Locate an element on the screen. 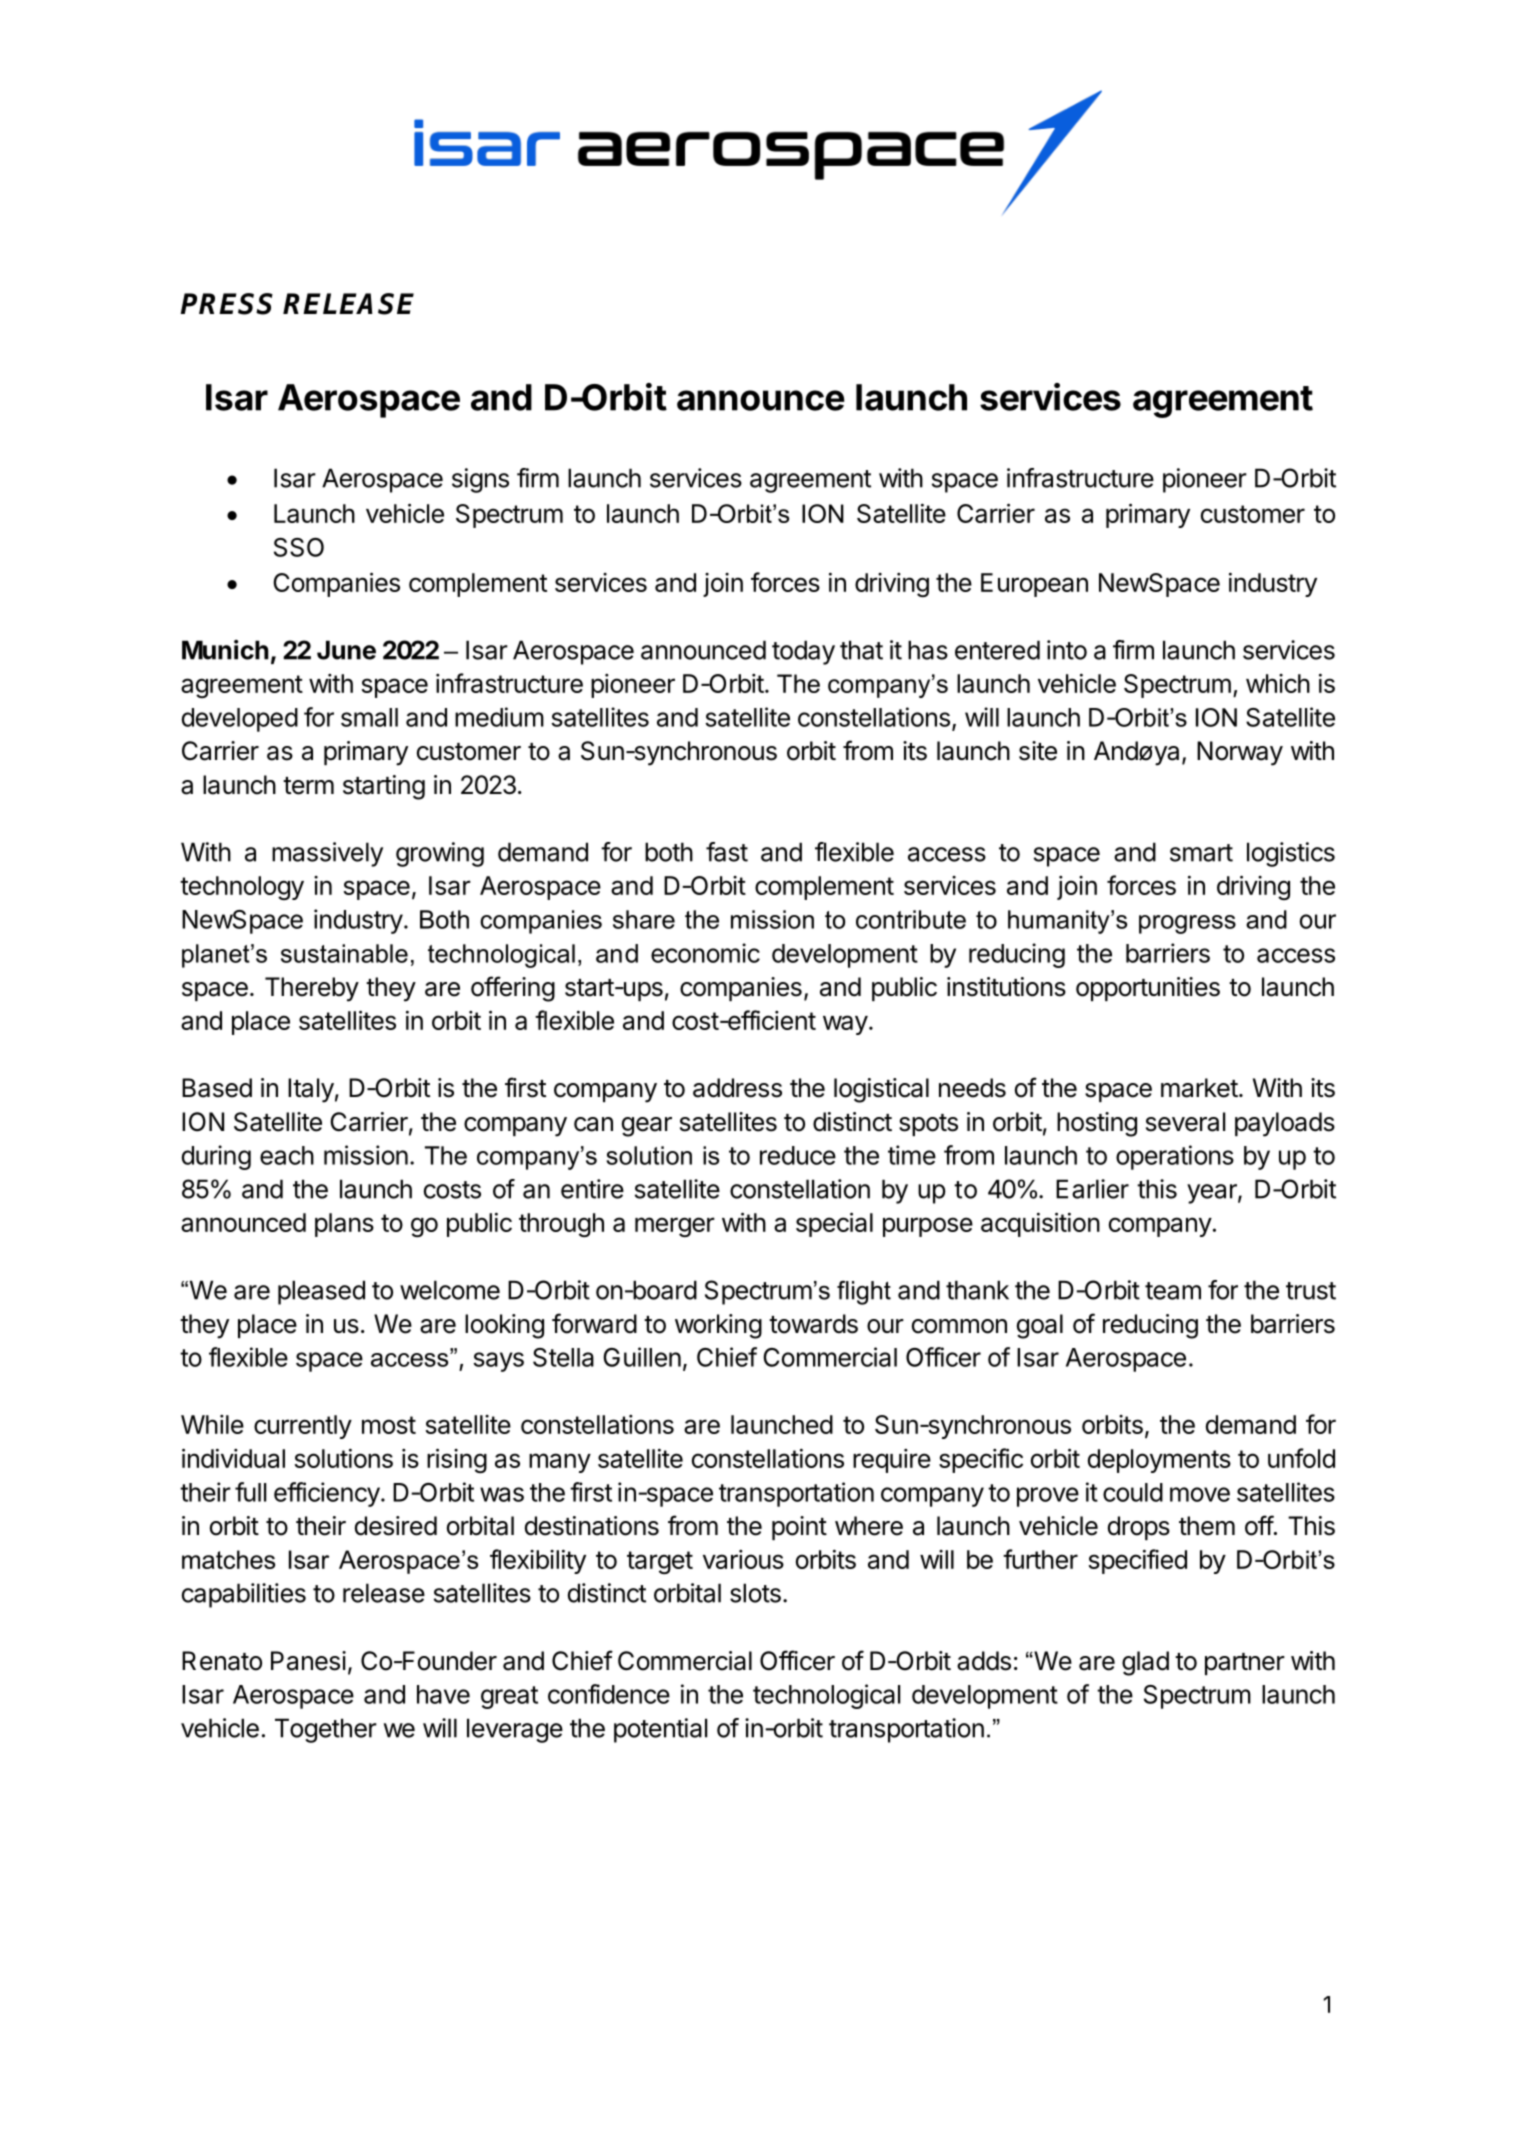  signs is located at coordinates (480, 480).
